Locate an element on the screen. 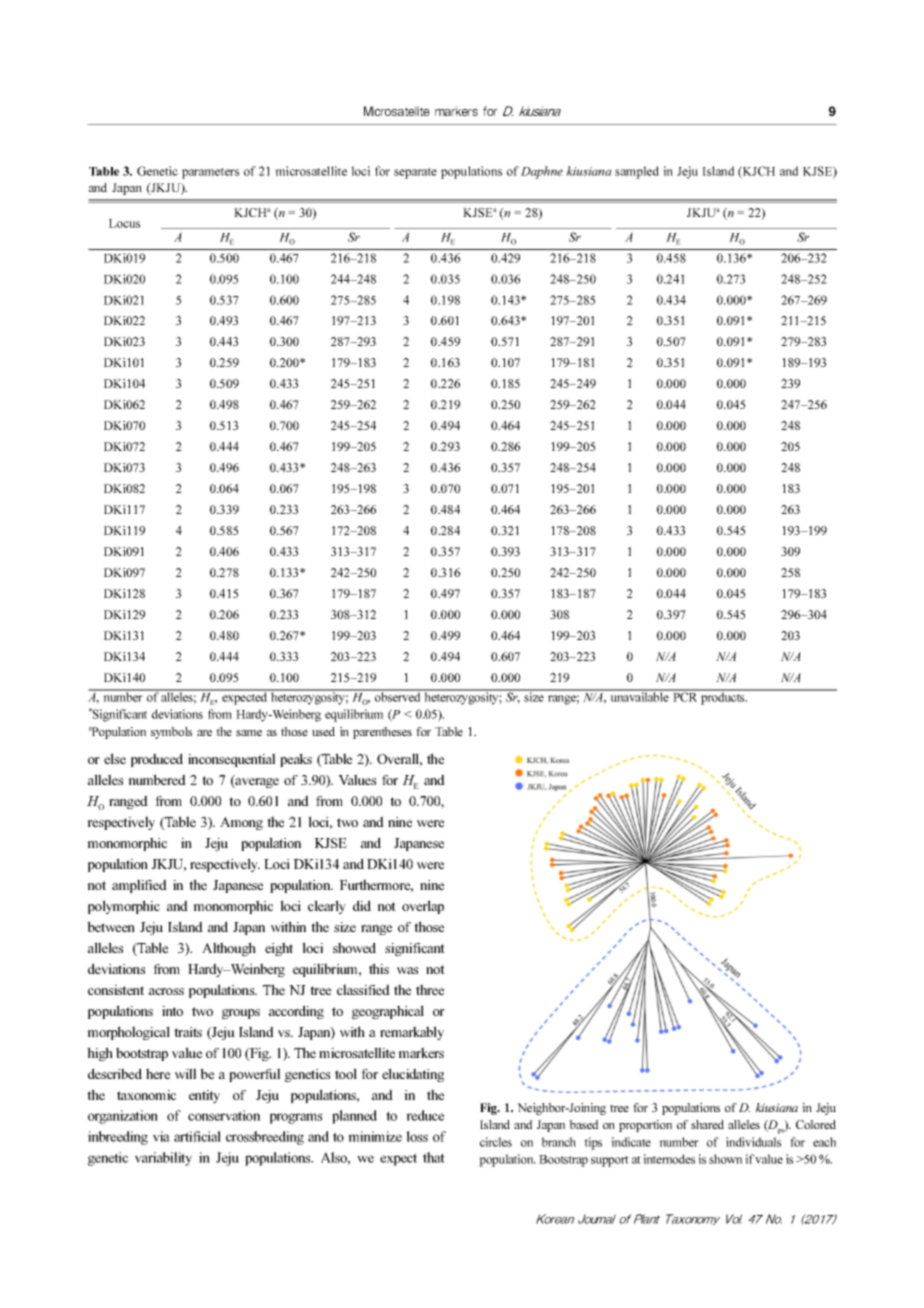 This screenshot has height=1308, width=924. unavailable is located at coordinates (639, 696).
